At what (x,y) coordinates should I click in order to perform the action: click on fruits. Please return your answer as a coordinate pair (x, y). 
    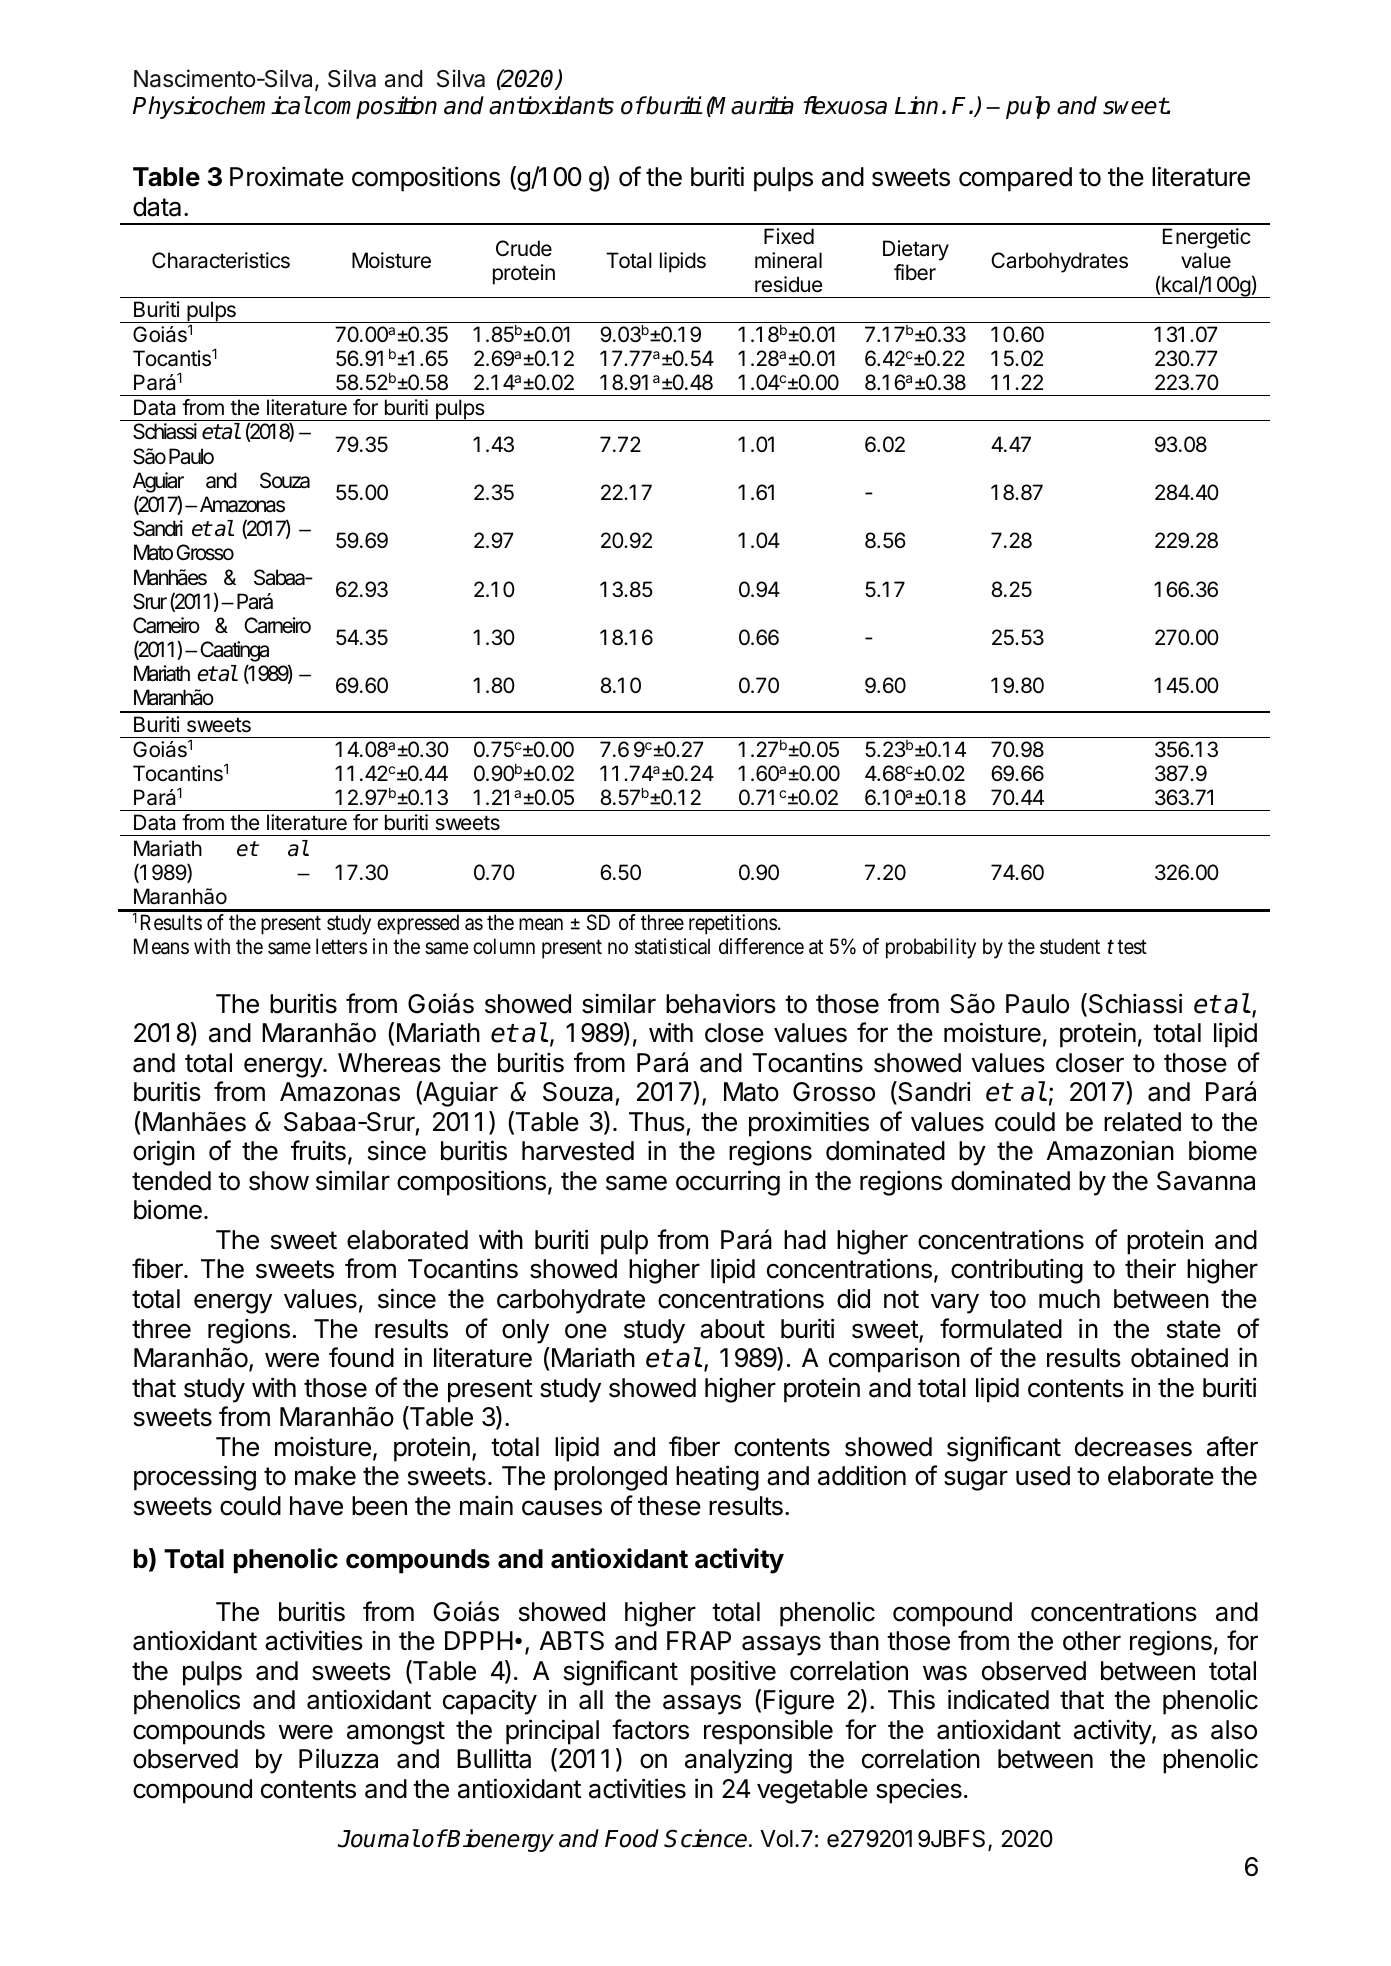
    Looking at the image, I should click on (318, 1150).
